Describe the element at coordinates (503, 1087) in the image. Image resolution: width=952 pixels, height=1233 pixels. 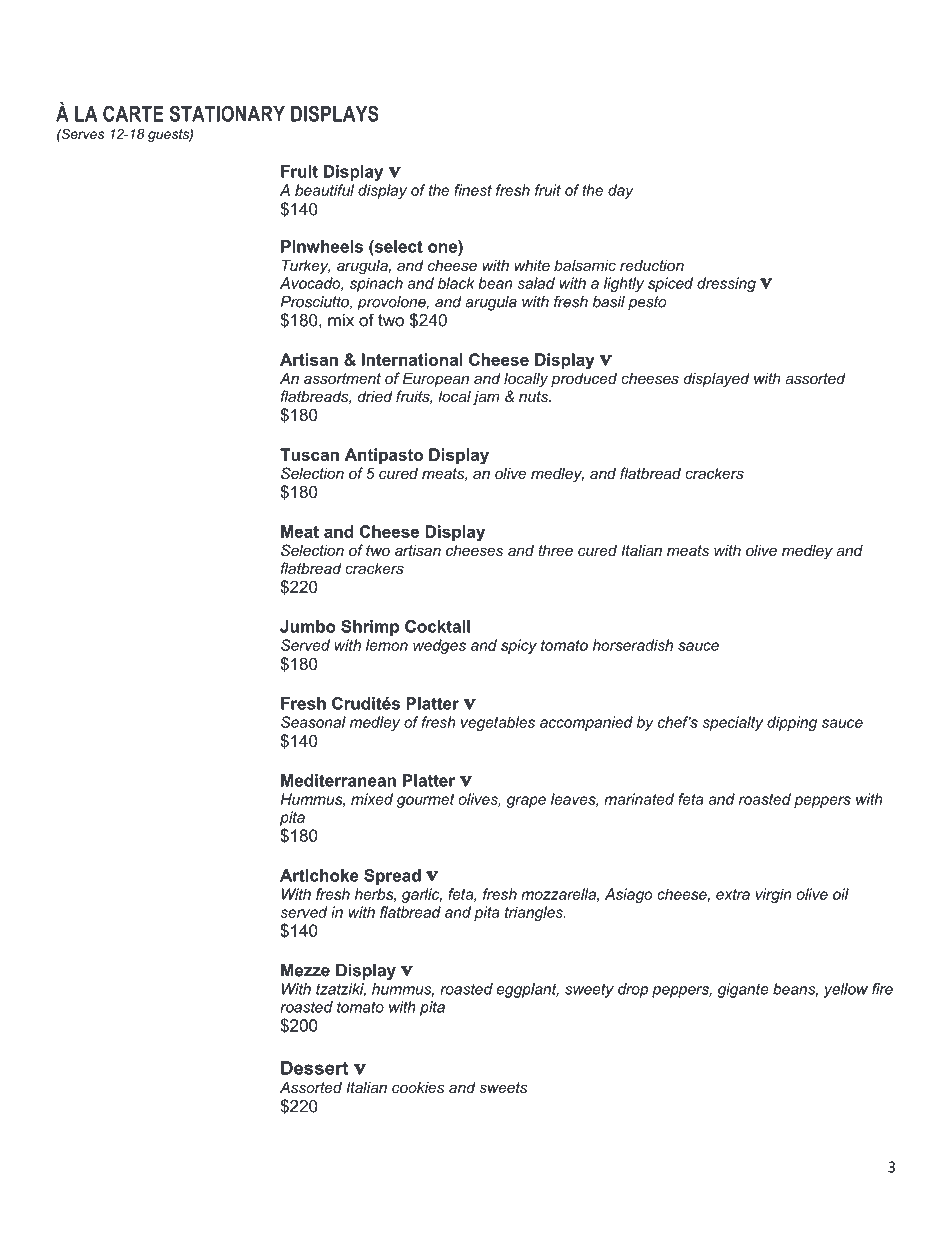
I see `sweets` at that location.
